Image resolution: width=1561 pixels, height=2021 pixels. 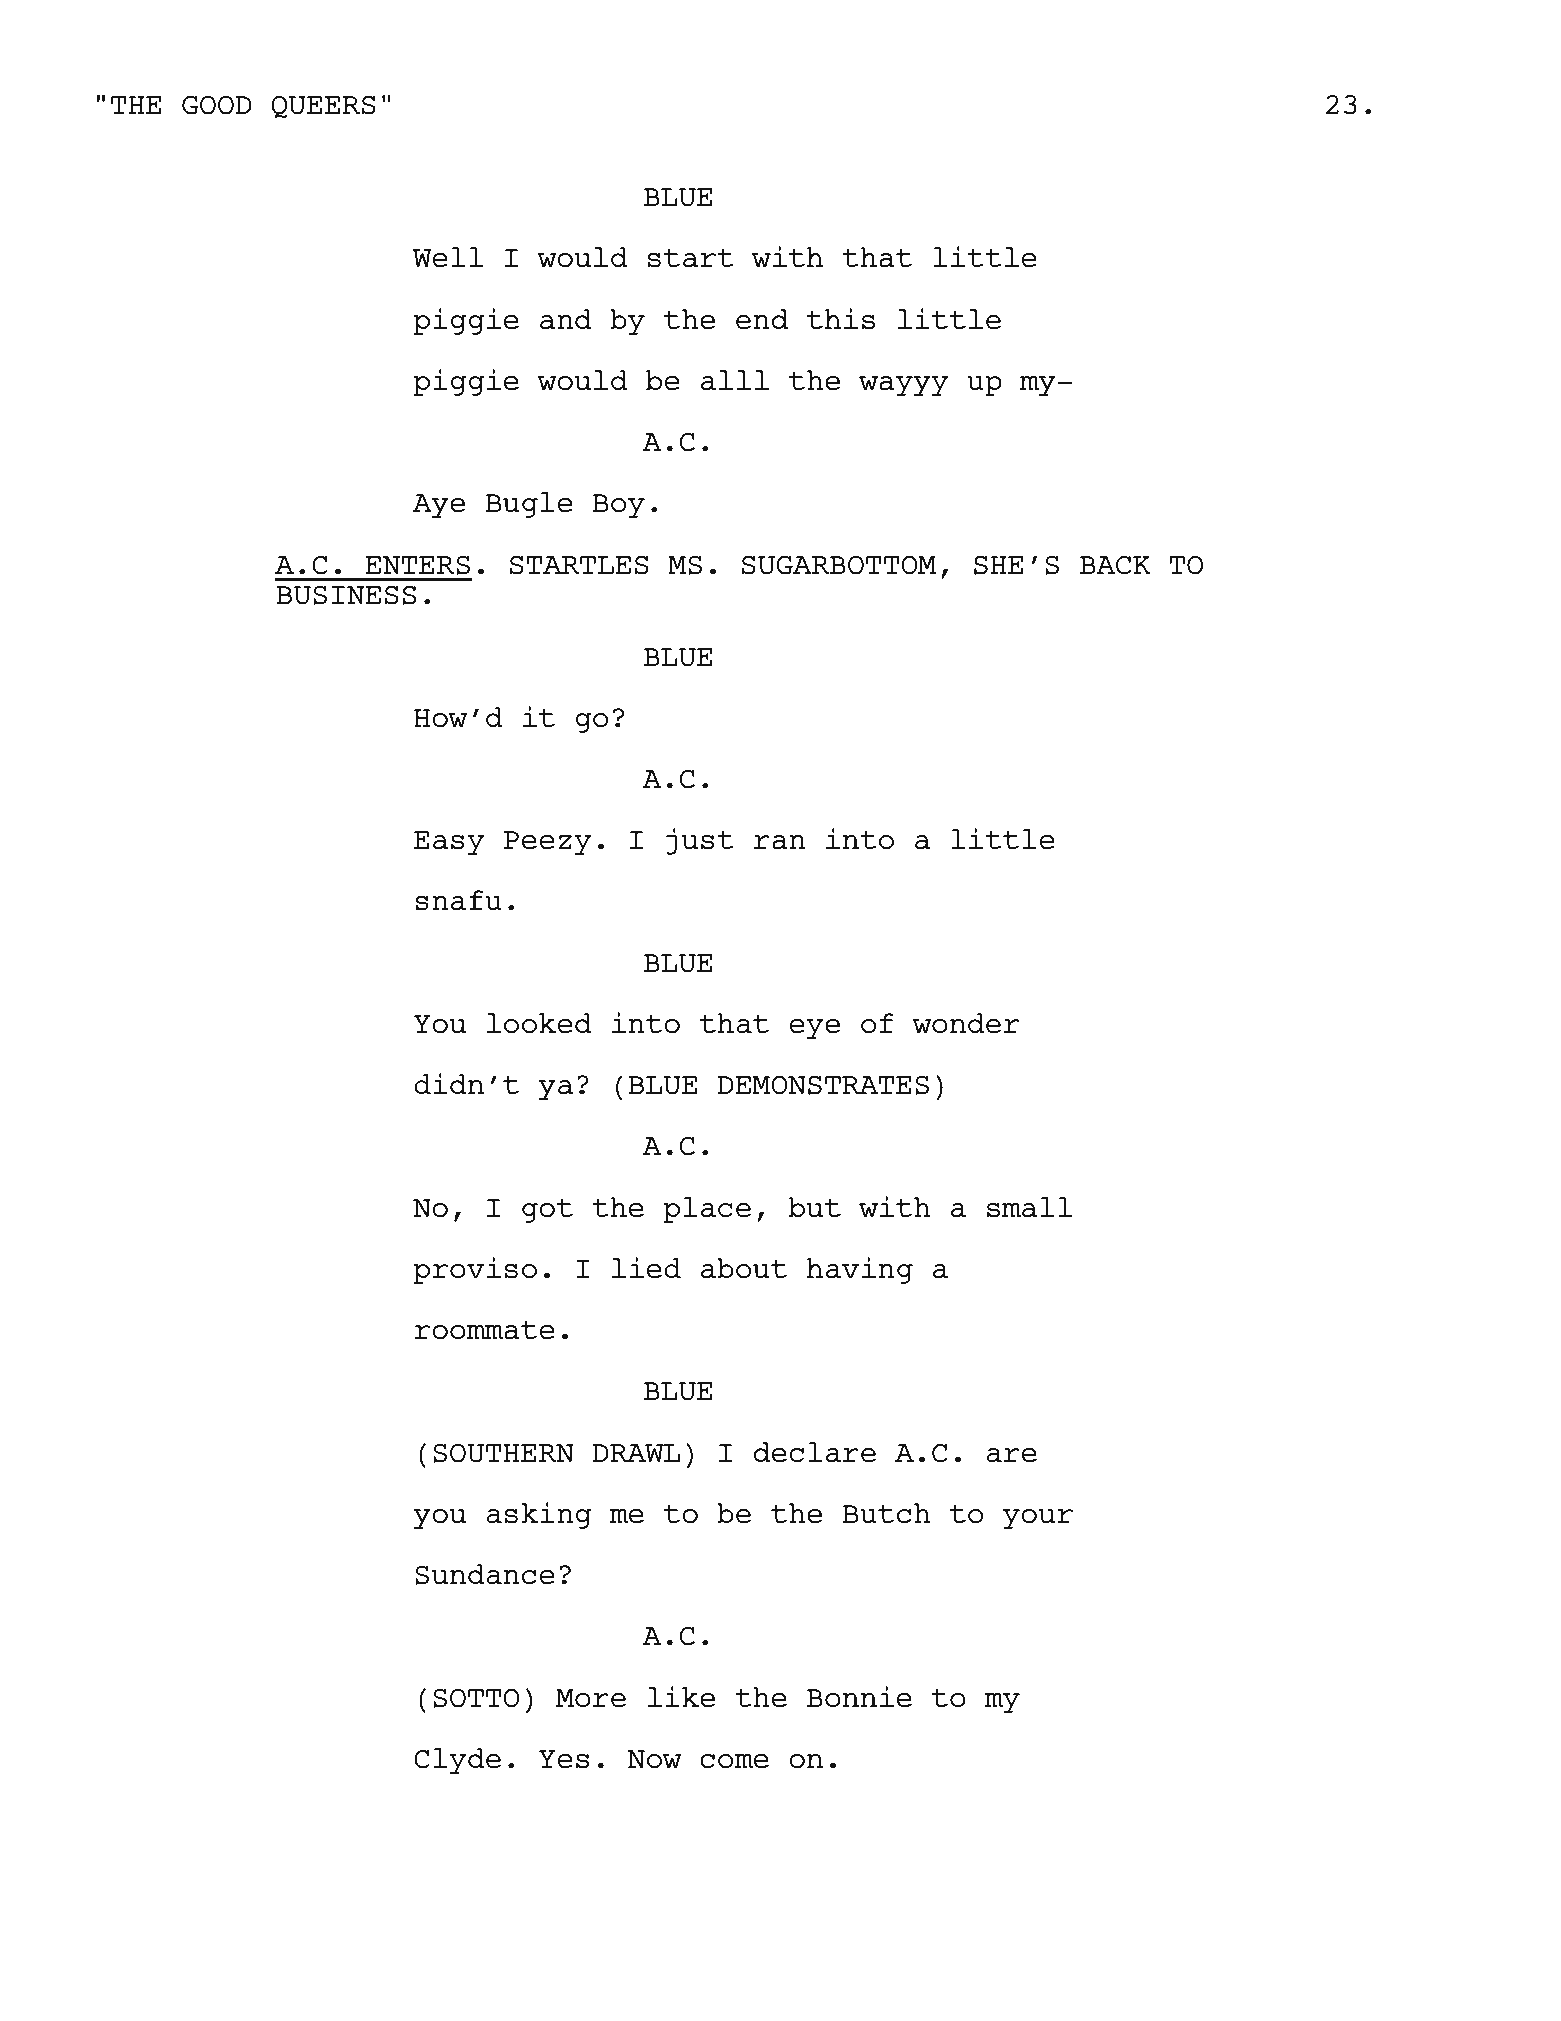 What do you see at coordinates (475, 1270) in the document?
I see `proviso` at bounding box center [475, 1270].
